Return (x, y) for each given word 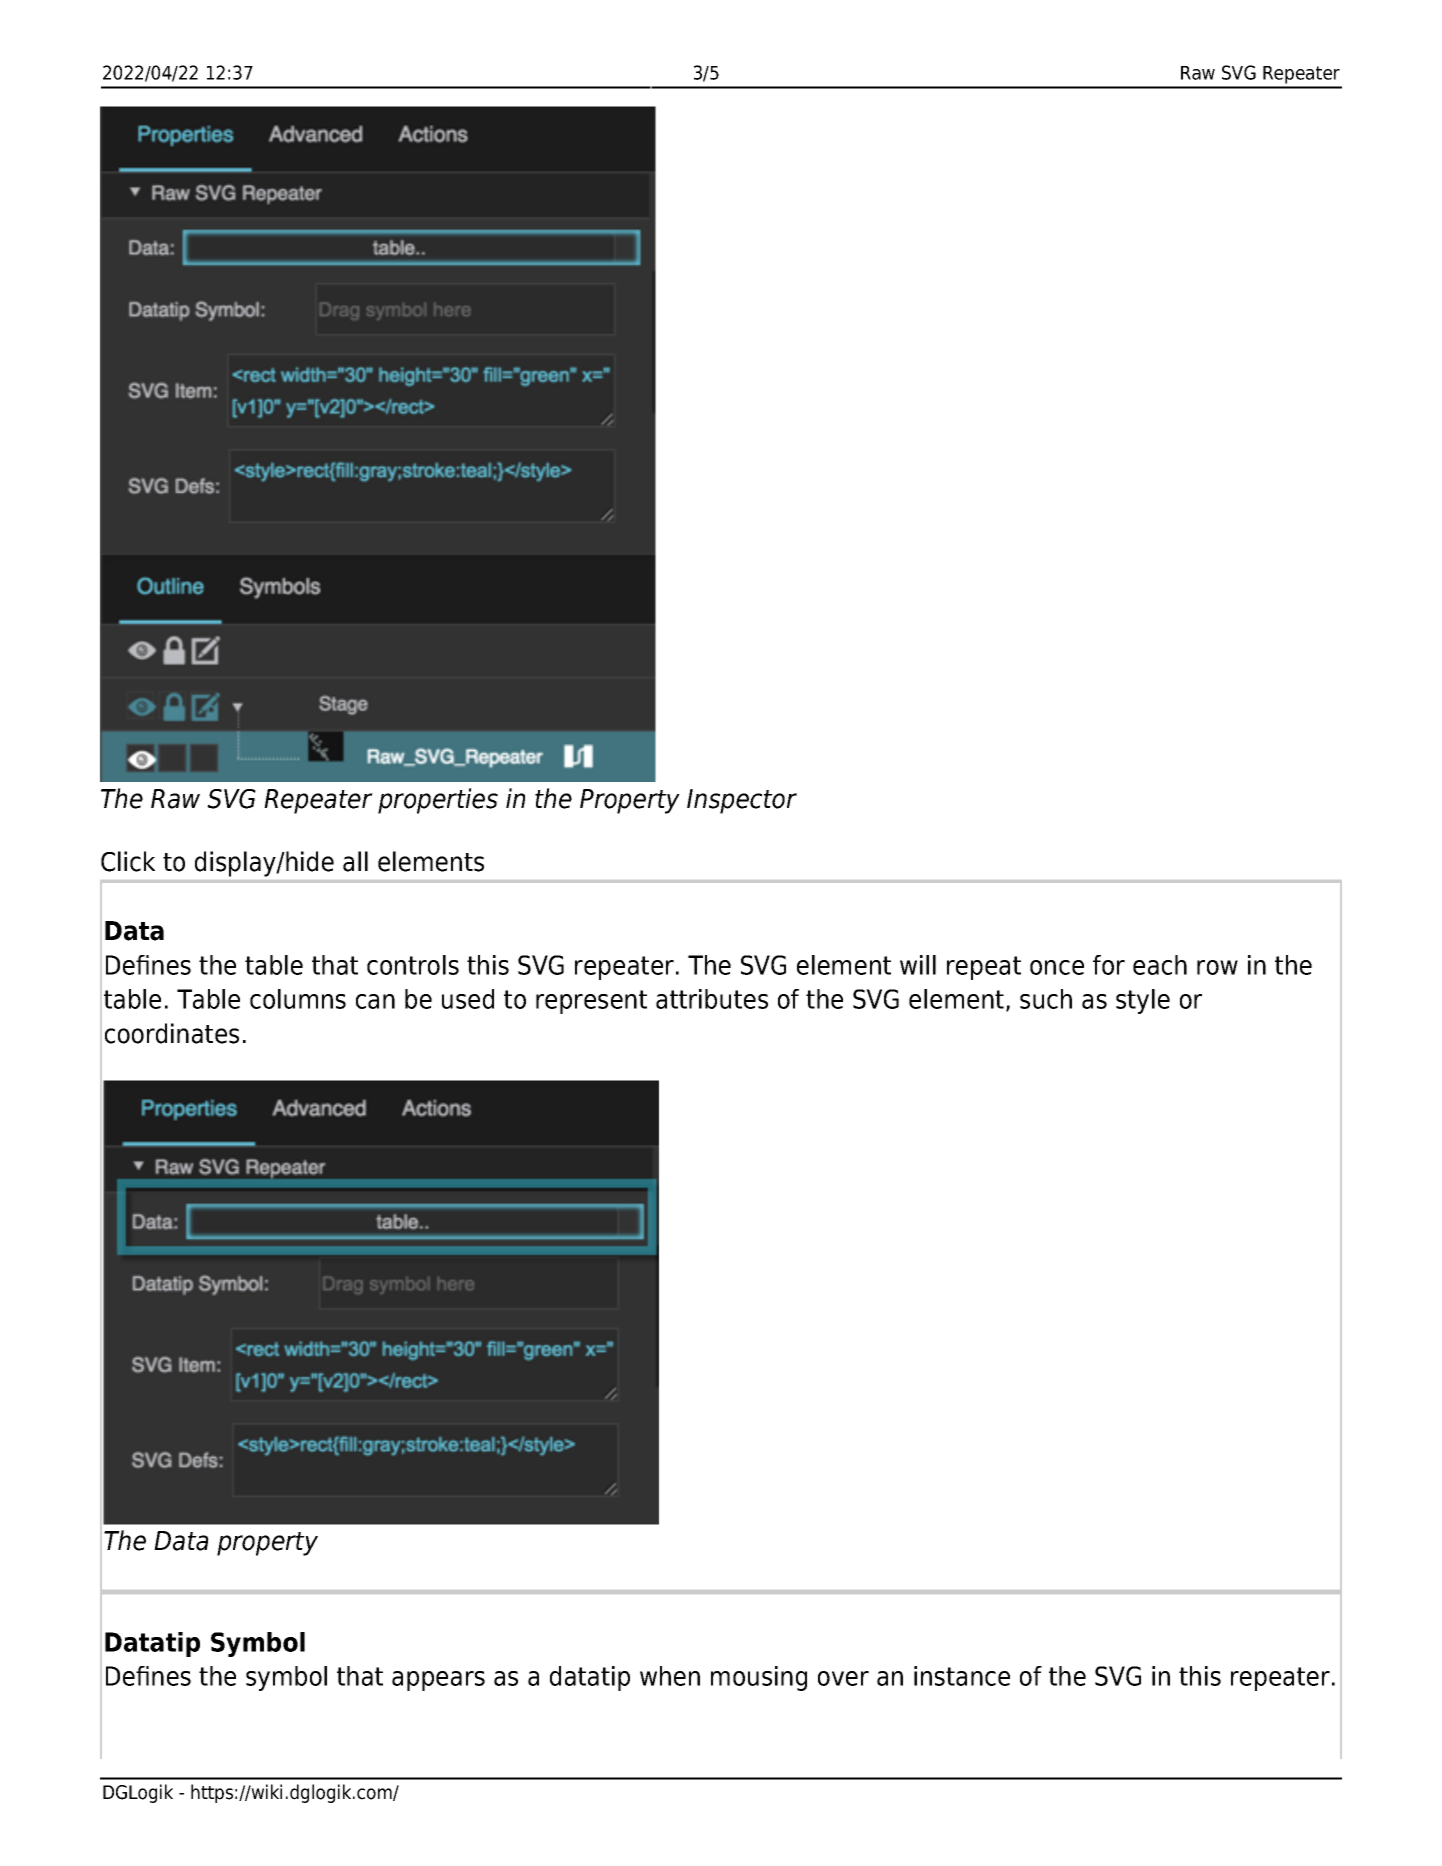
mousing (759, 1678)
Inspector (742, 801)
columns (298, 999)
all (355, 861)
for (1109, 965)
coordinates (172, 1033)
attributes (712, 999)
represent (591, 1002)
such (1046, 999)
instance (962, 1676)
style (1143, 1001)
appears (438, 1681)
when (670, 1676)
